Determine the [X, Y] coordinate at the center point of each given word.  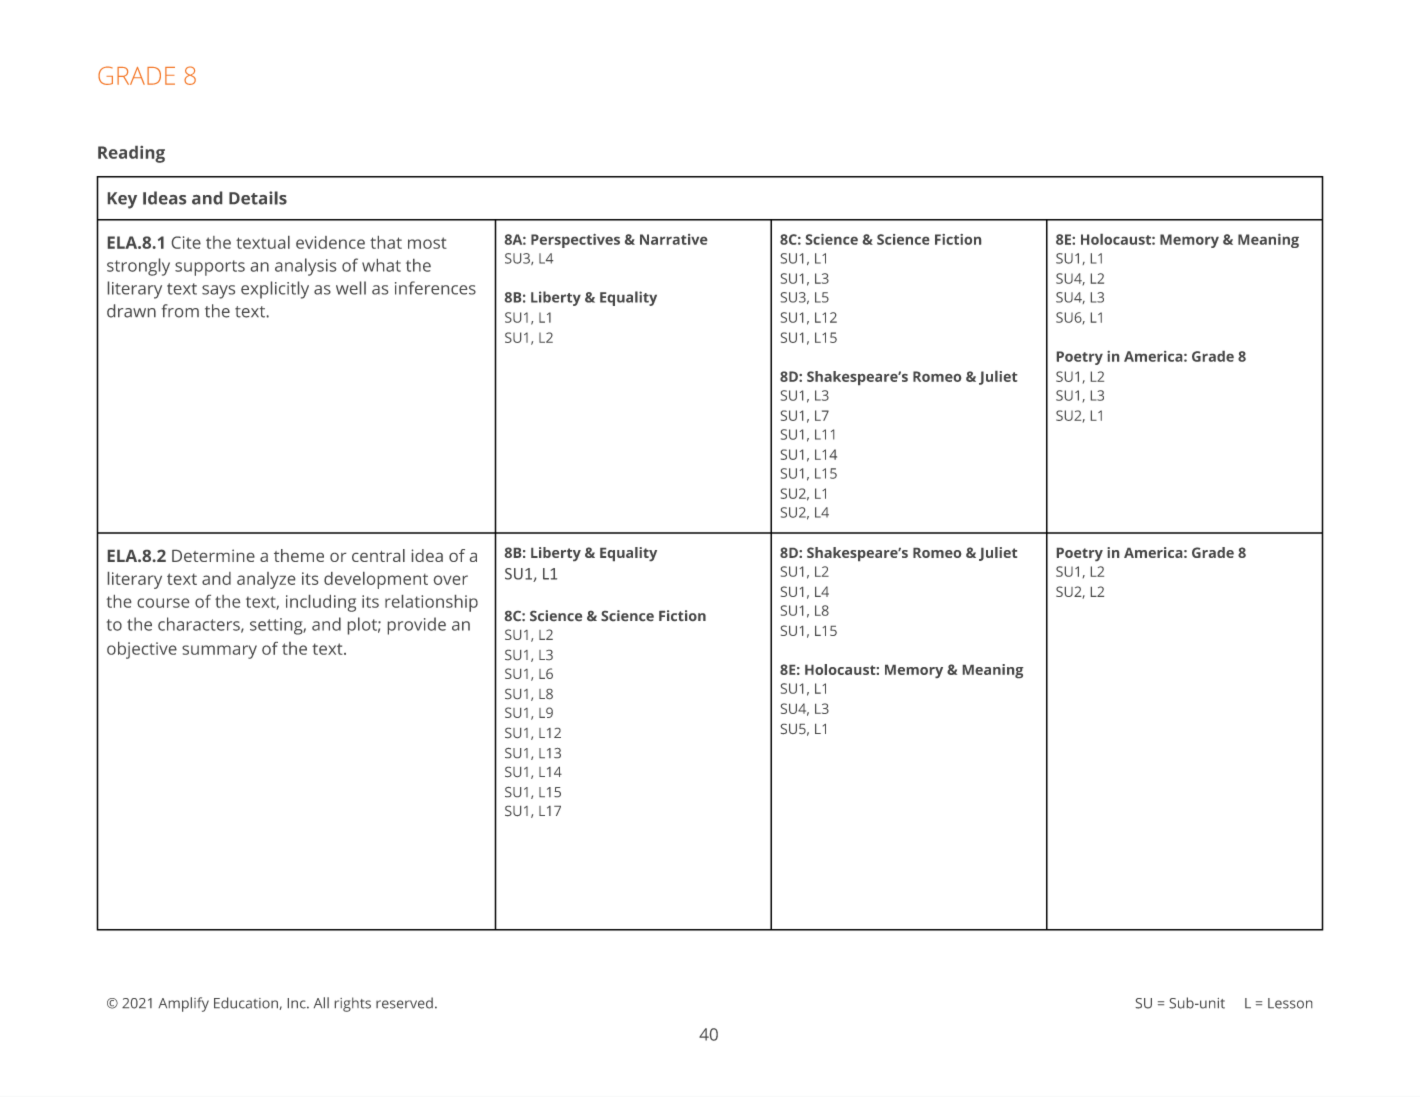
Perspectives [575, 241]
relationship [431, 603]
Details [258, 198]
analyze [266, 580]
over [451, 580]
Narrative [673, 239]
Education [246, 1003]
